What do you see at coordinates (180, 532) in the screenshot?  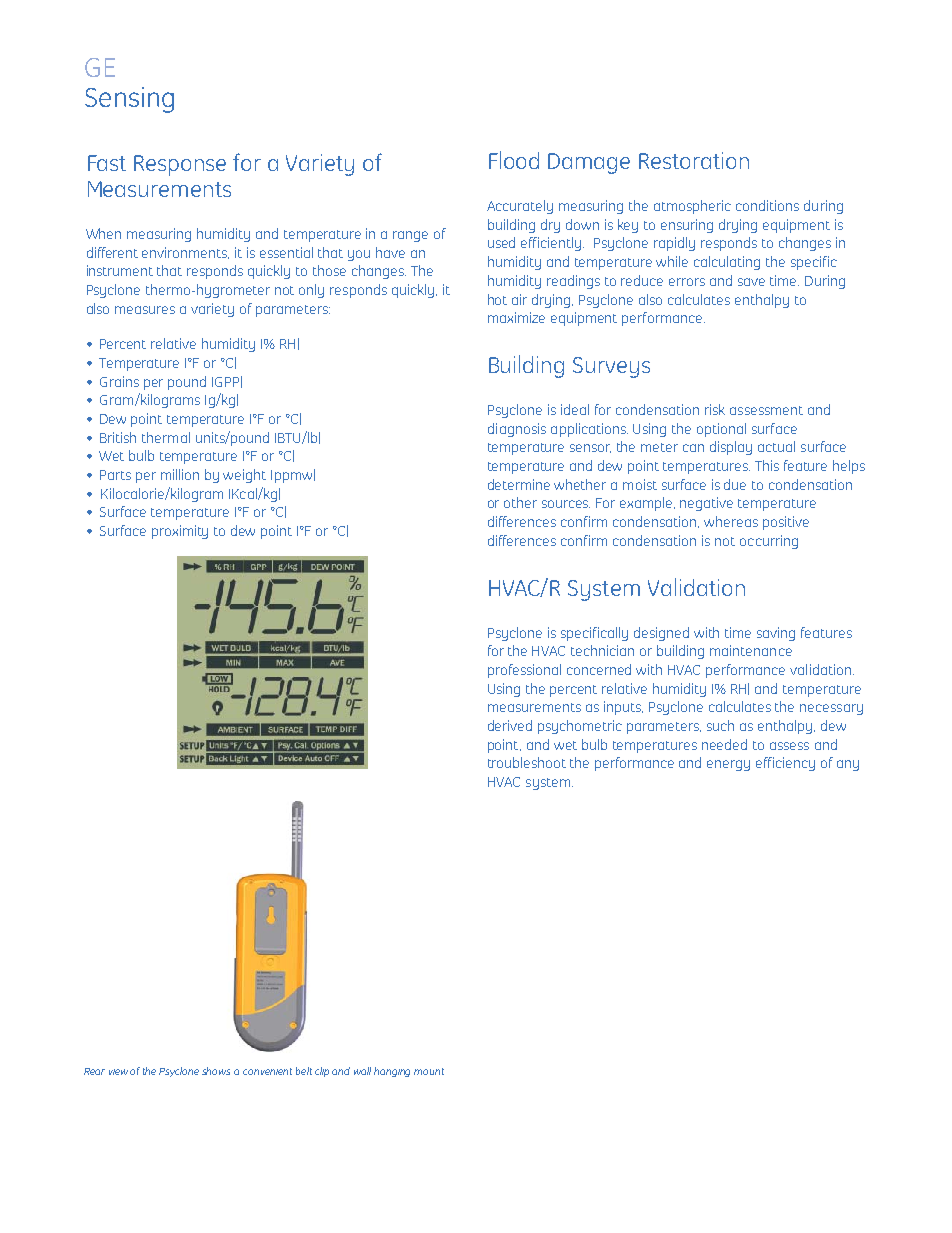 I see `proximity` at bounding box center [180, 532].
